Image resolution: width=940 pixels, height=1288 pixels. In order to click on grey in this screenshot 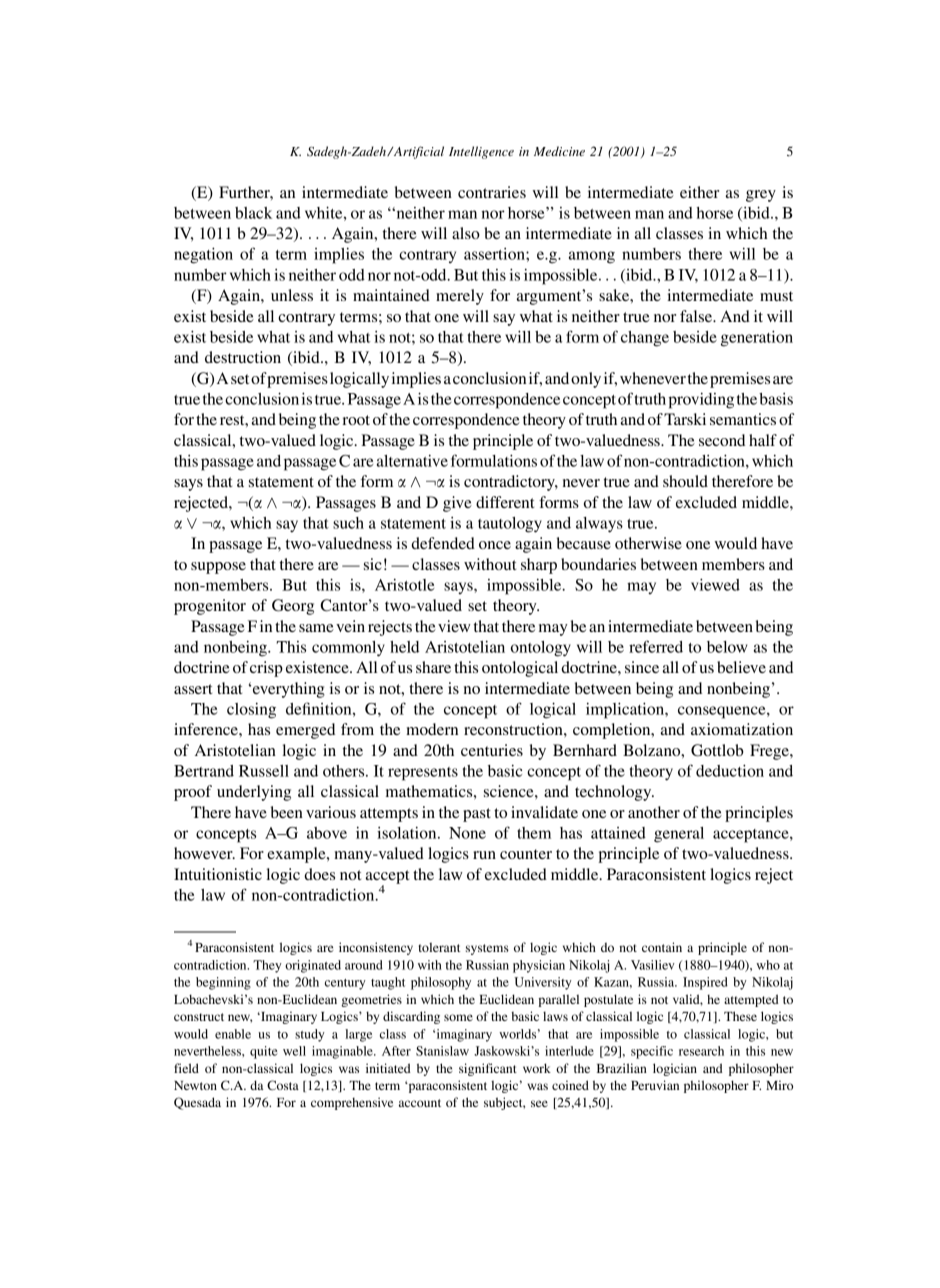, I will do `click(761, 196)`.
